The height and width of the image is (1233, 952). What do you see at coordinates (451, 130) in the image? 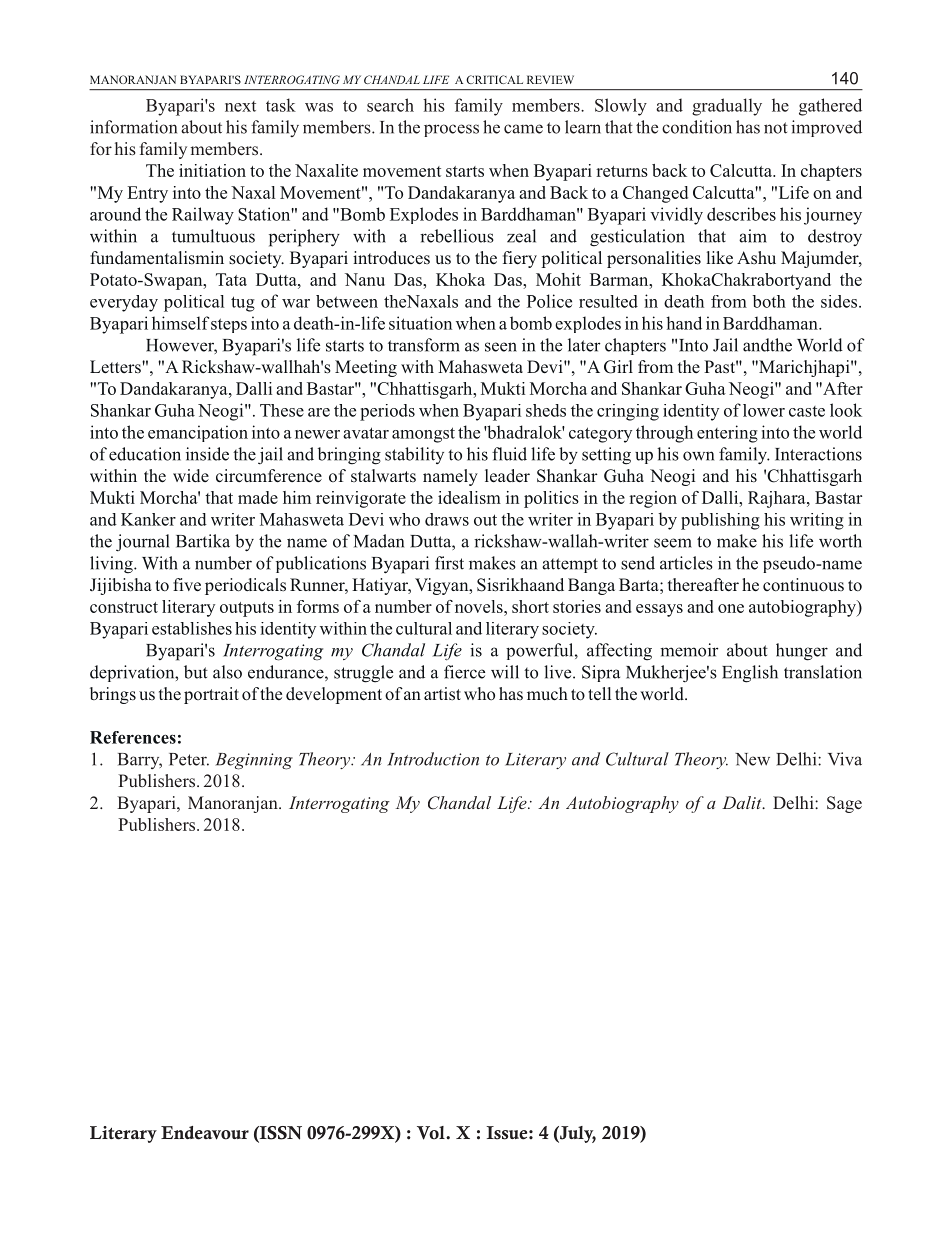
I see `process` at bounding box center [451, 130].
